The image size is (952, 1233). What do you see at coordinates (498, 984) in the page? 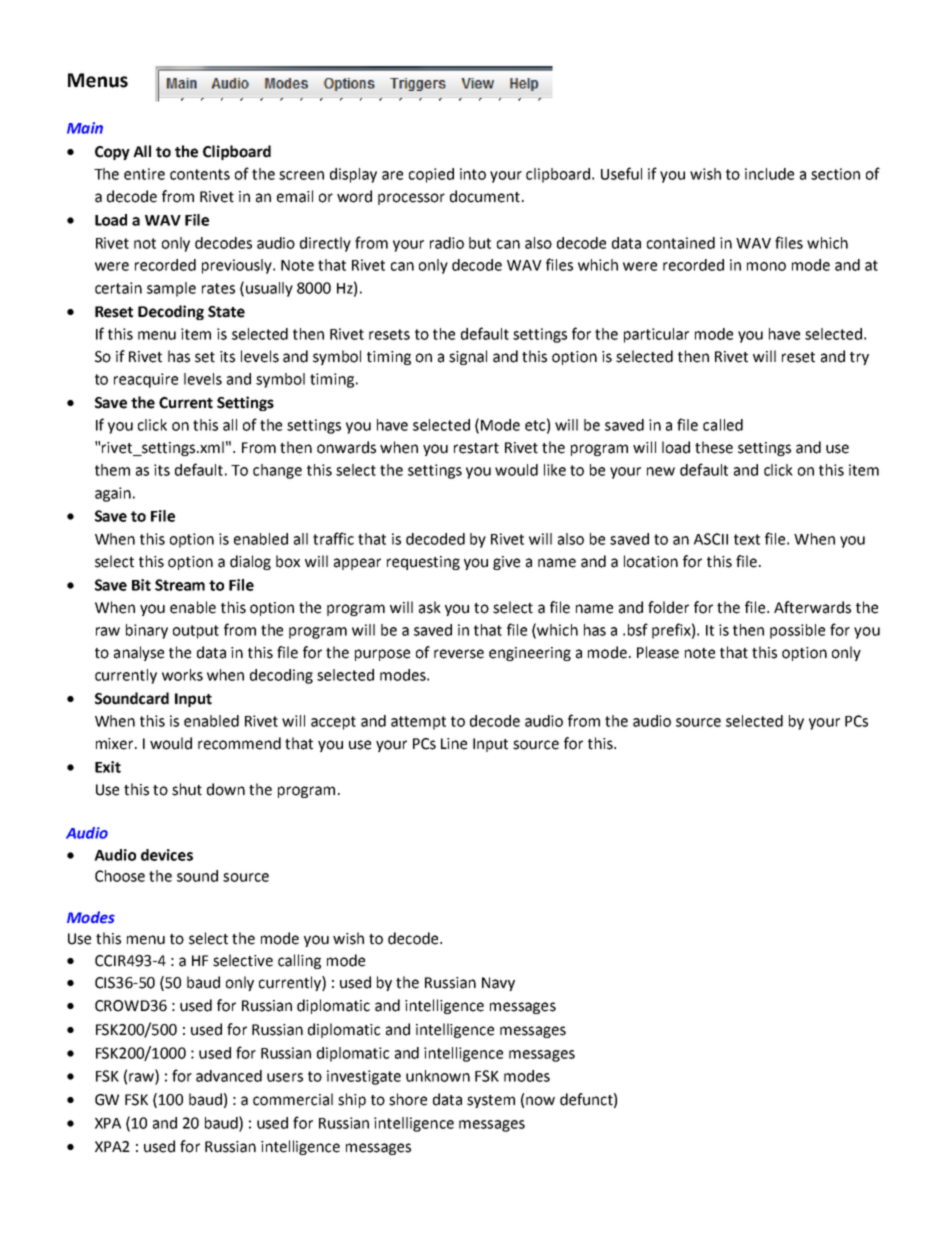
I see `Navy` at bounding box center [498, 984].
